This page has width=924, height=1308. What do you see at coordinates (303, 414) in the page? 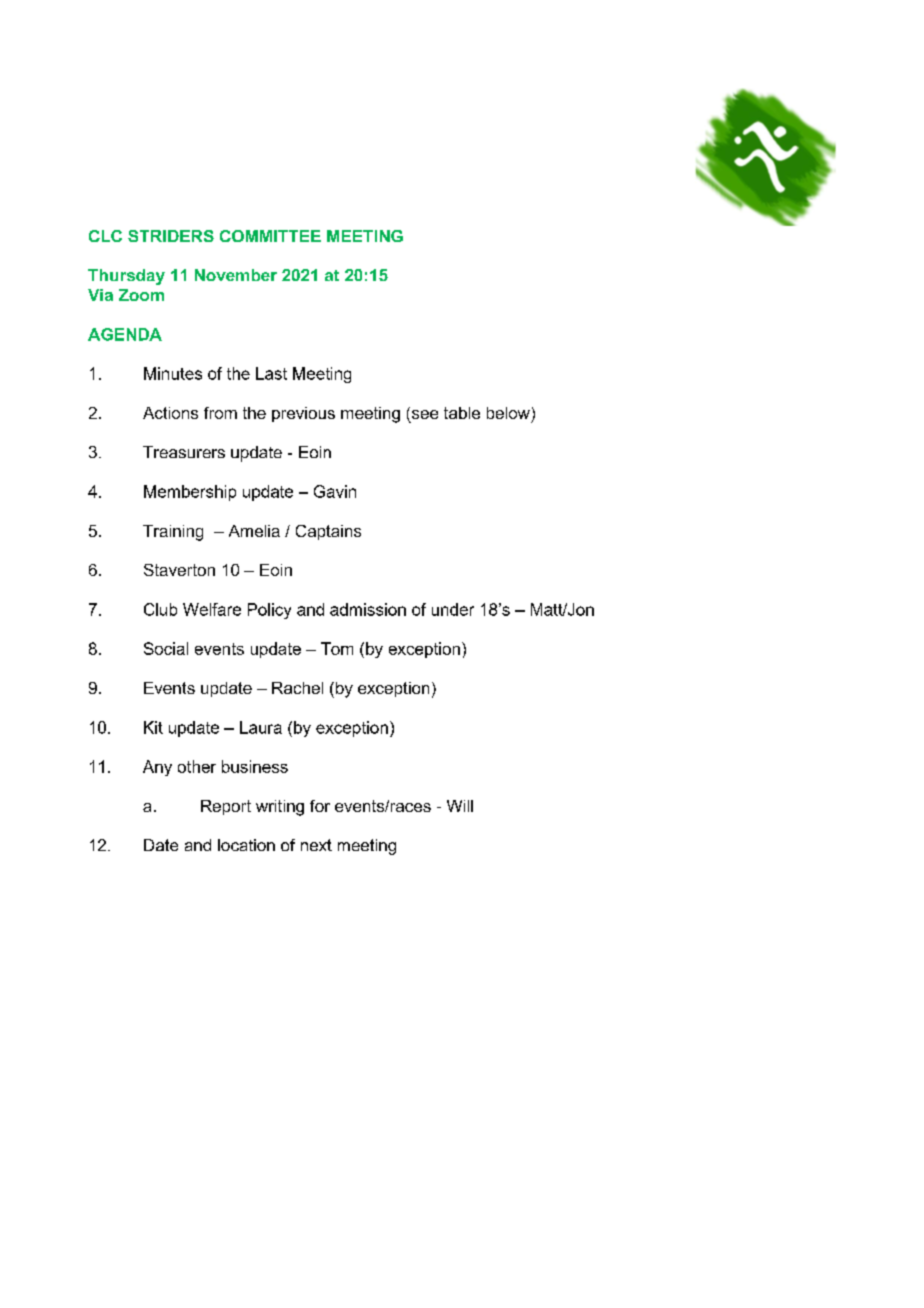
I see `previous` at bounding box center [303, 414].
